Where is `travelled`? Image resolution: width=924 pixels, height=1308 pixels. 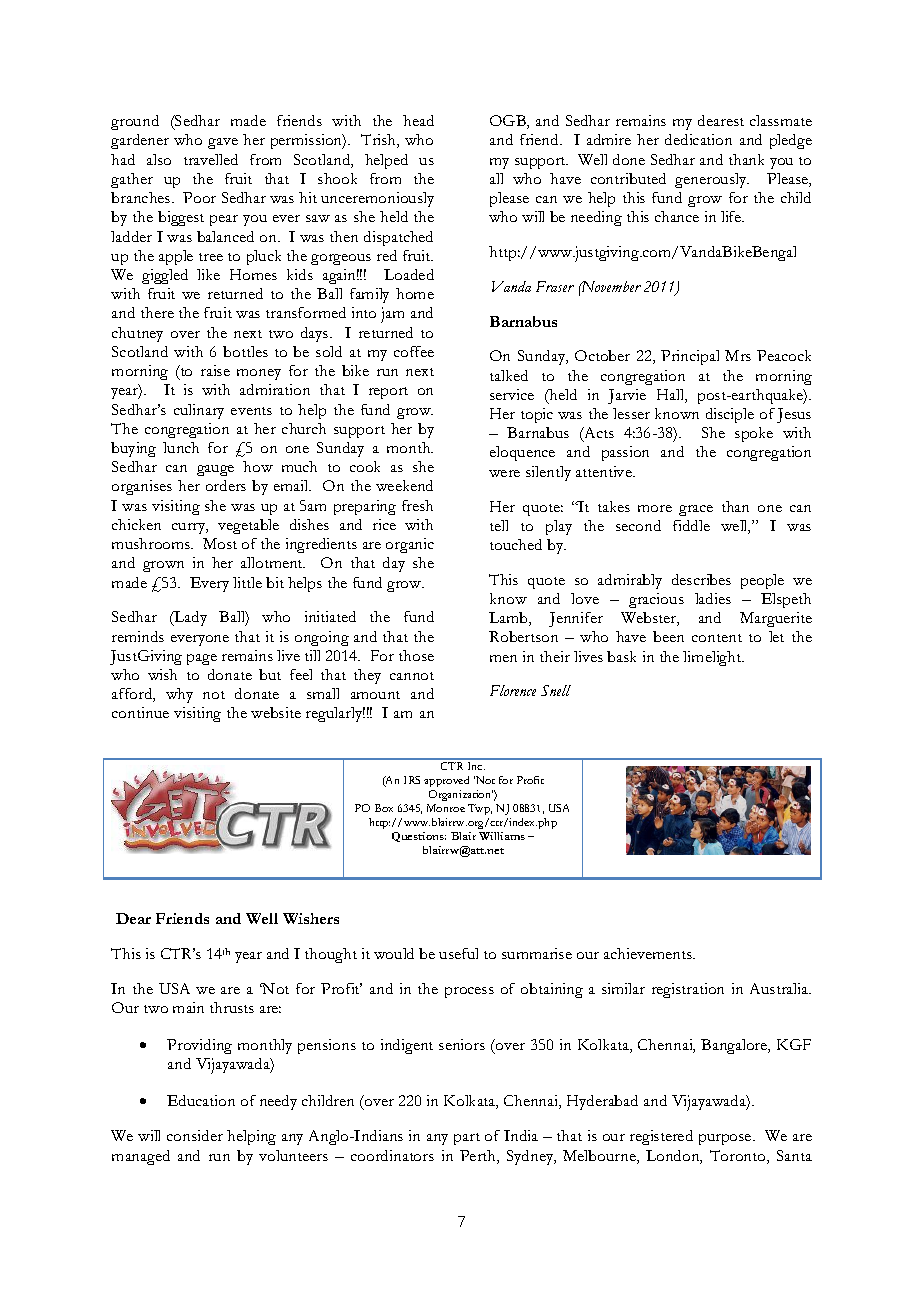 travelled is located at coordinates (211, 159).
